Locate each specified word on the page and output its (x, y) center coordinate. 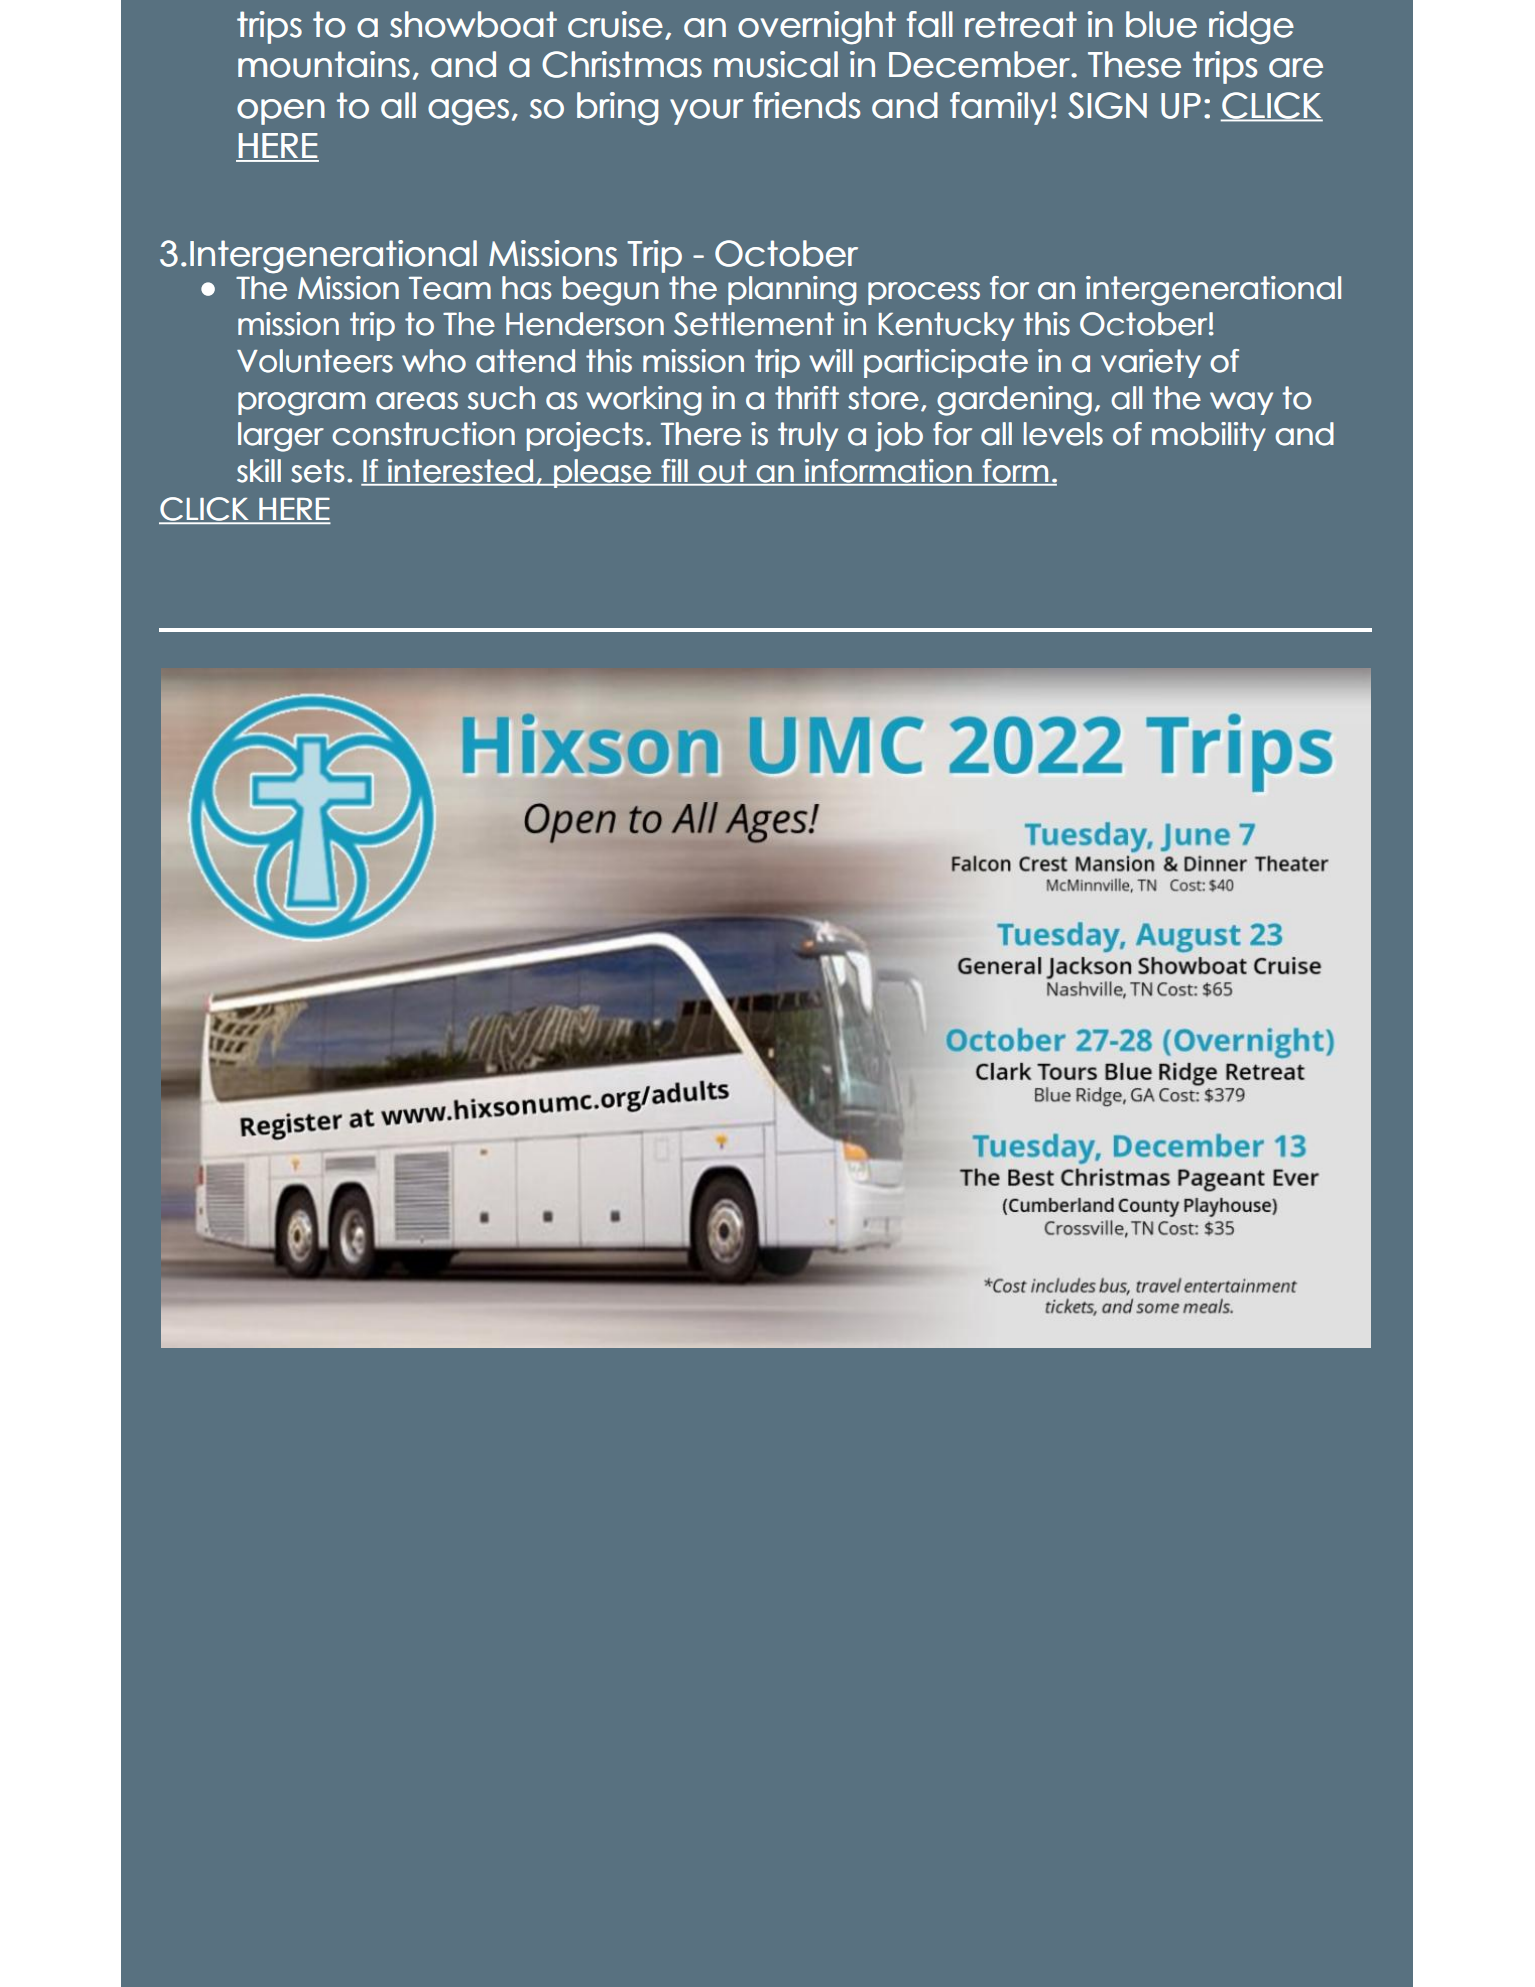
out (722, 472)
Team (450, 288)
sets (317, 471)
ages (468, 112)
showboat (473, 24)
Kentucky (946, 326)
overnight (817, 28)
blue (1161, 24)
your (707, 112)
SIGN (1107, 105)
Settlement (754, 324)
